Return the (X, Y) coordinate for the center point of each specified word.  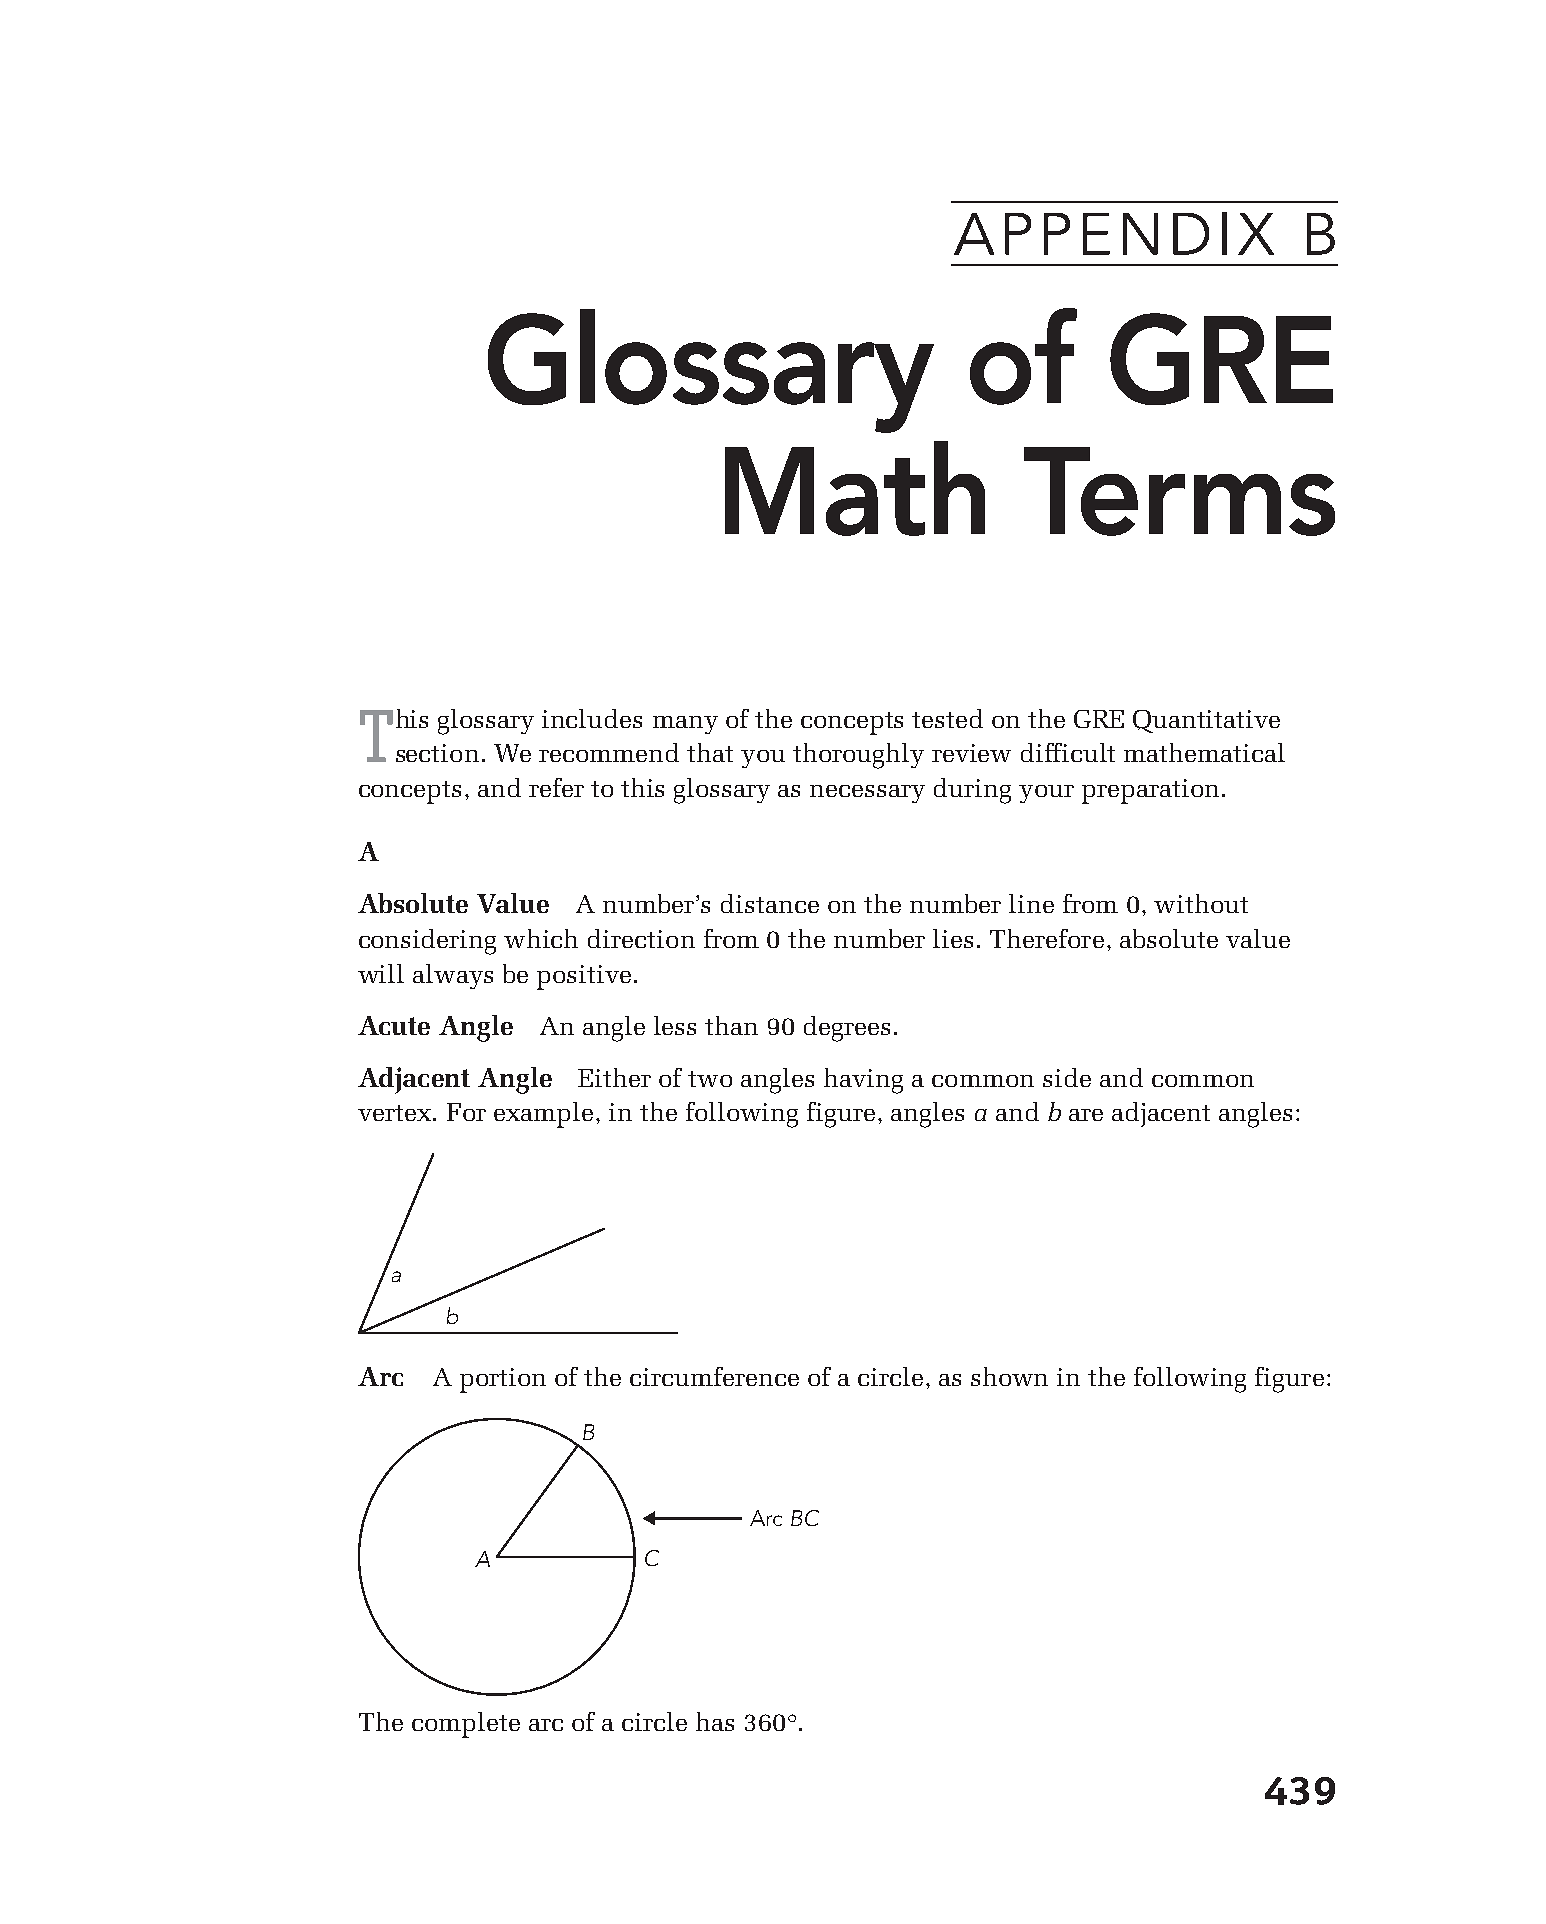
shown (1009, 1376)
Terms (1179, 491)
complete (466, 1725)
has (715, 1721)
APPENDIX (1114, 233)
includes (592, 718)
